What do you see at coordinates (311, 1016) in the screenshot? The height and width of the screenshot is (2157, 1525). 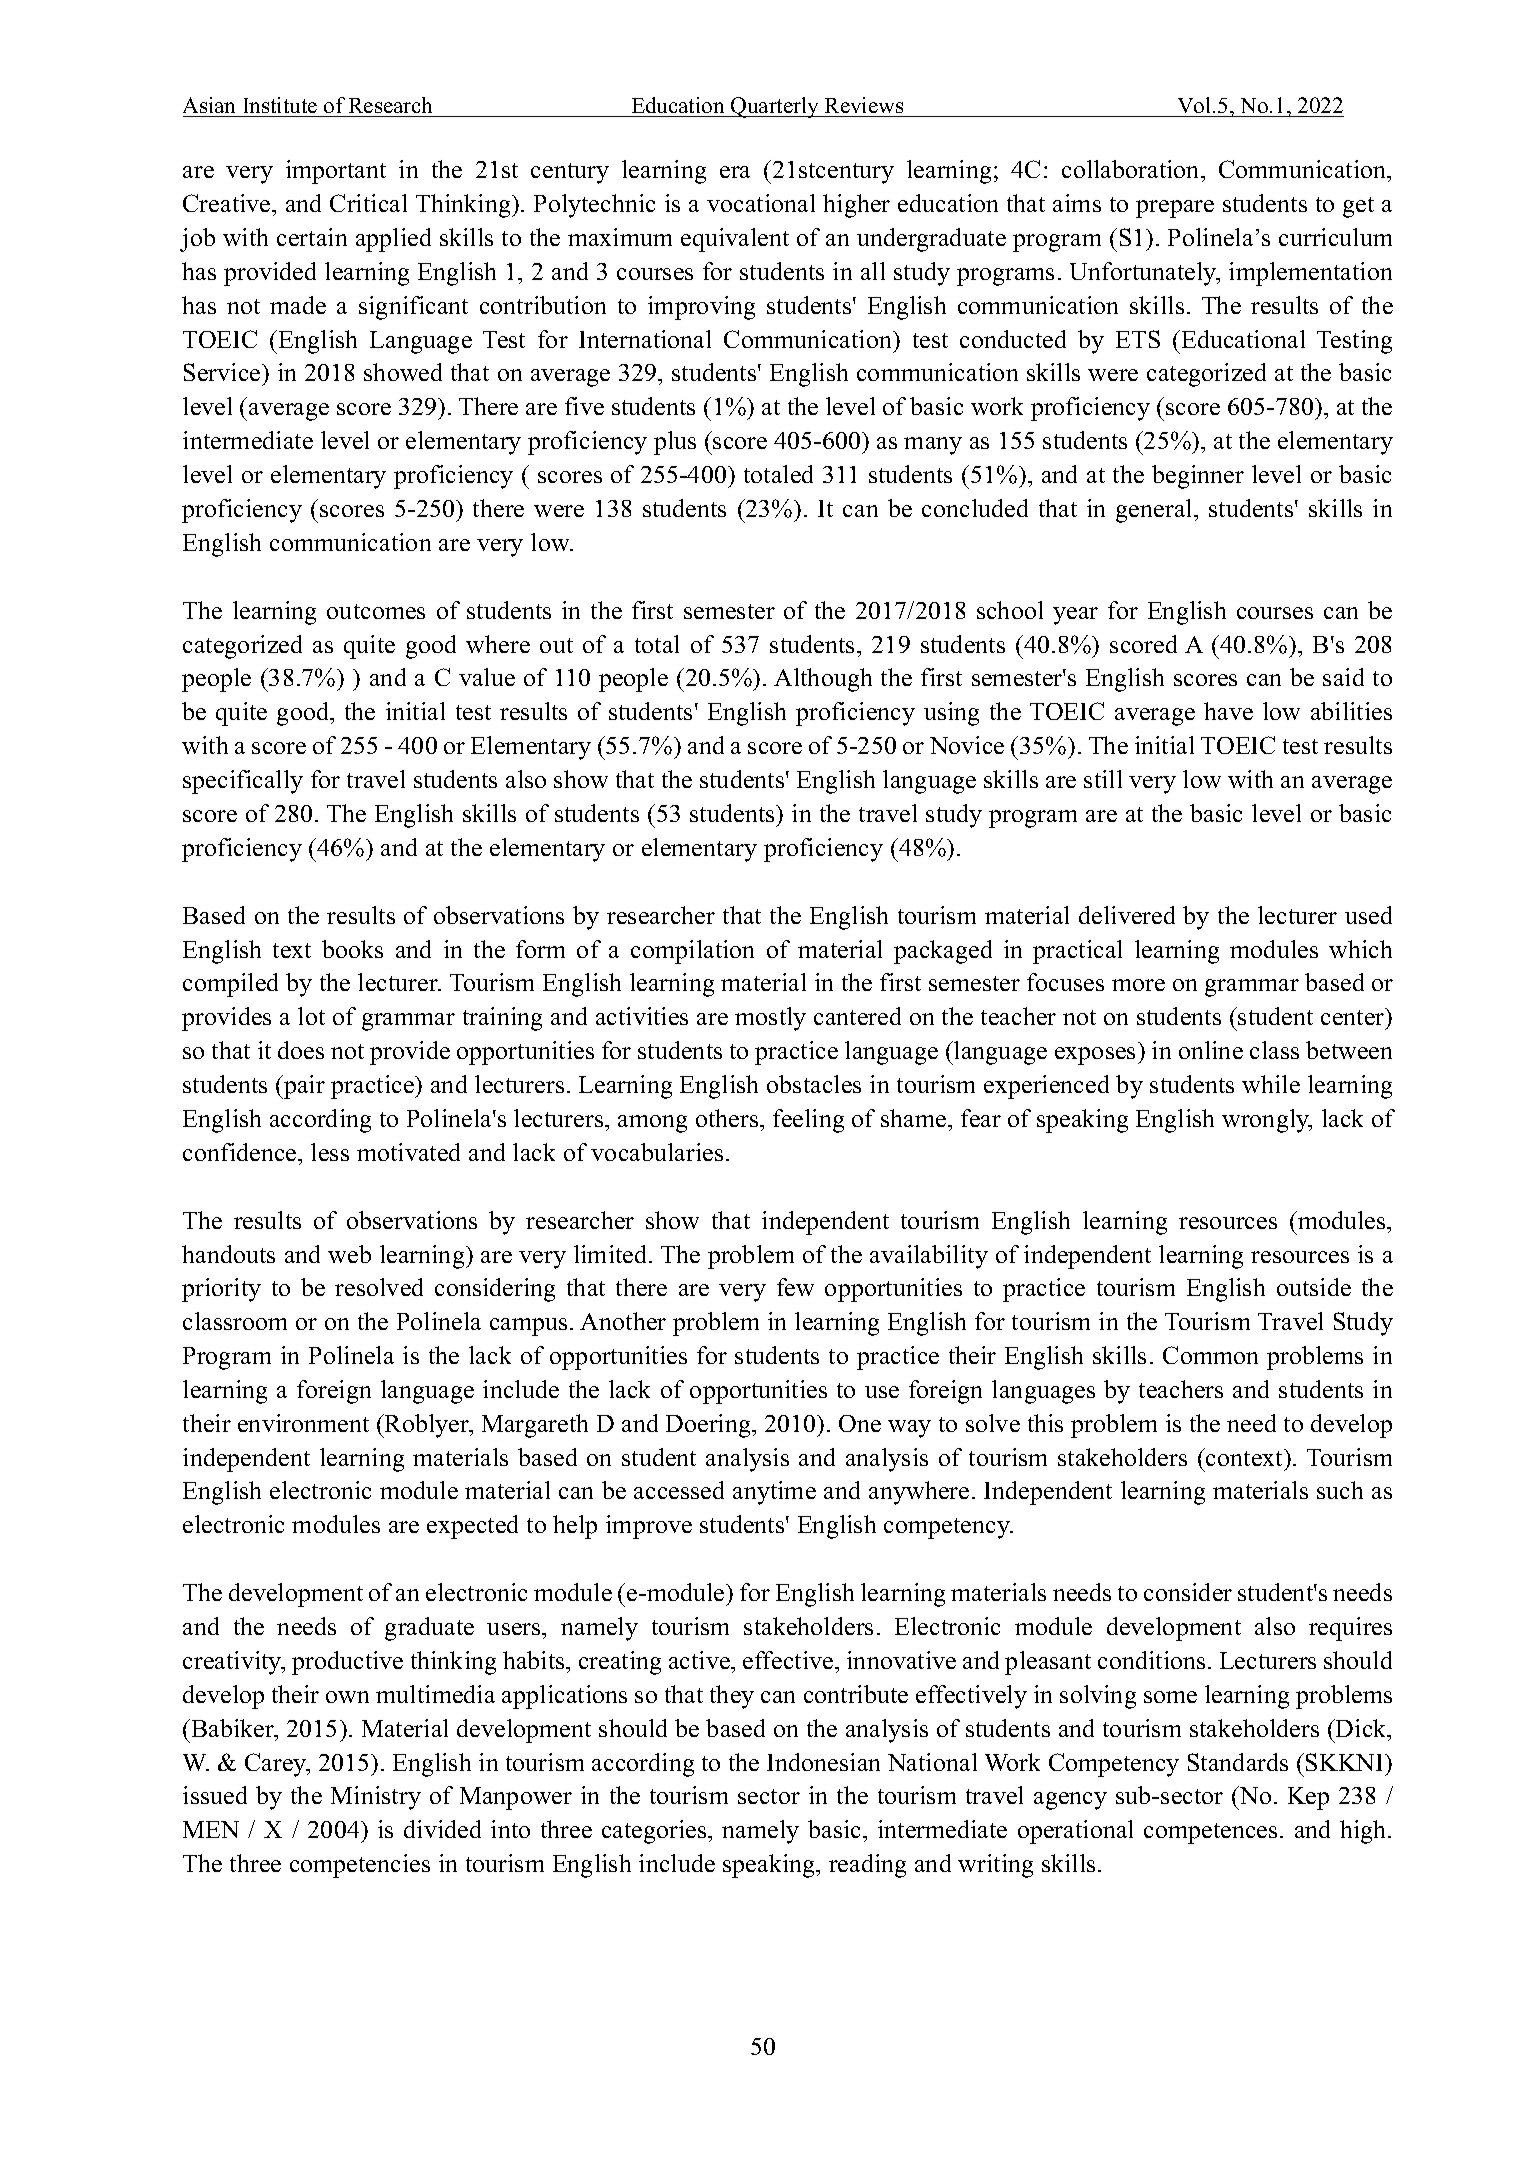 I see `lot` at bounding box center [311, 1016].
